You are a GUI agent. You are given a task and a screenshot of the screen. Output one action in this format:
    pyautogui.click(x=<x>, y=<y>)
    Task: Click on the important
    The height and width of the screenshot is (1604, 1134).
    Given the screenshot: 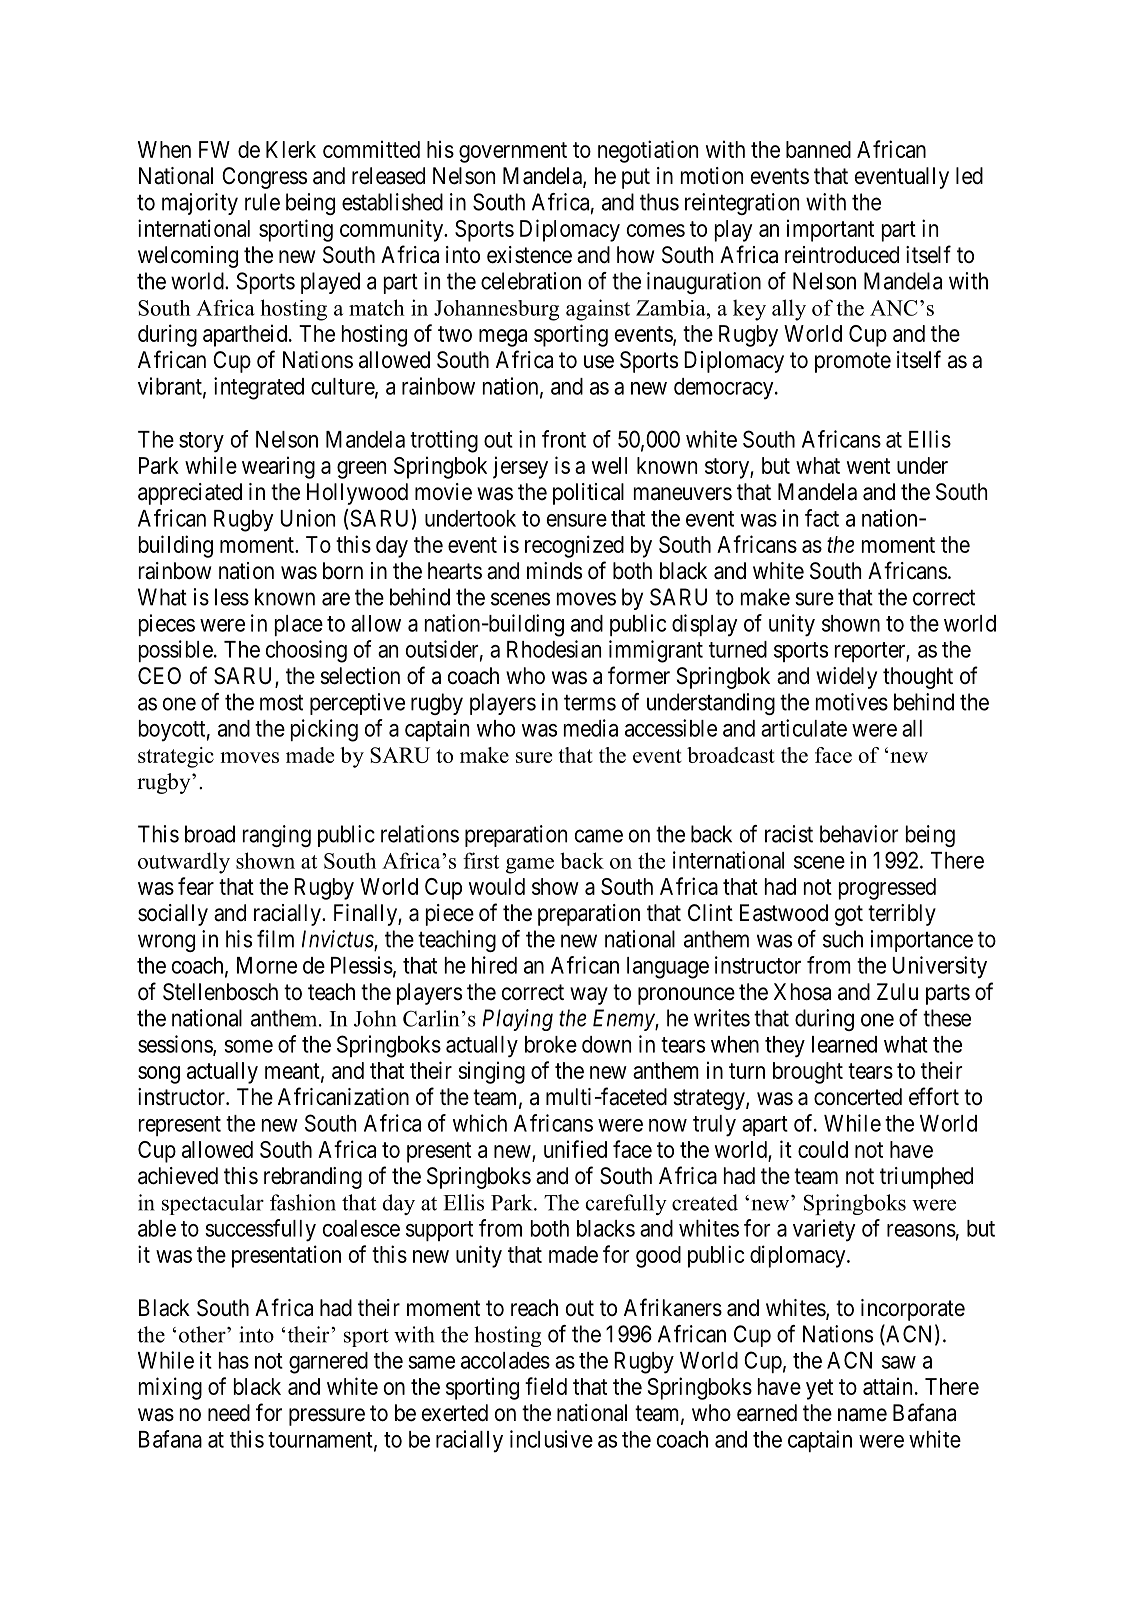 What is the action you would take?
    pyautogui.click(x=830, y=230)
